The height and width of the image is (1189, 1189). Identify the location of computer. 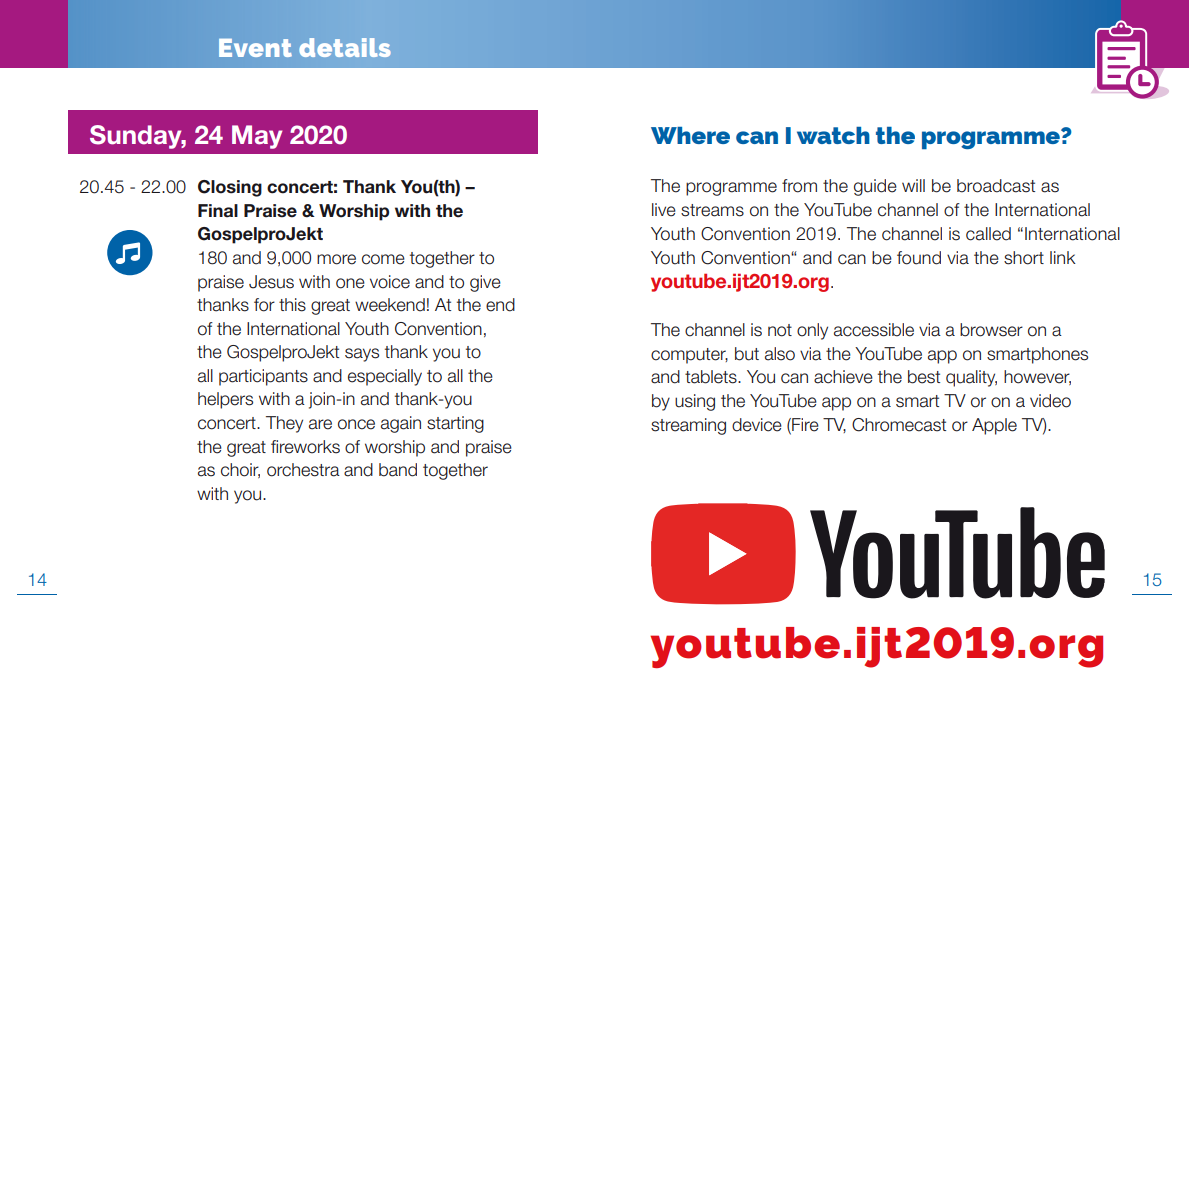
(689, 356).
